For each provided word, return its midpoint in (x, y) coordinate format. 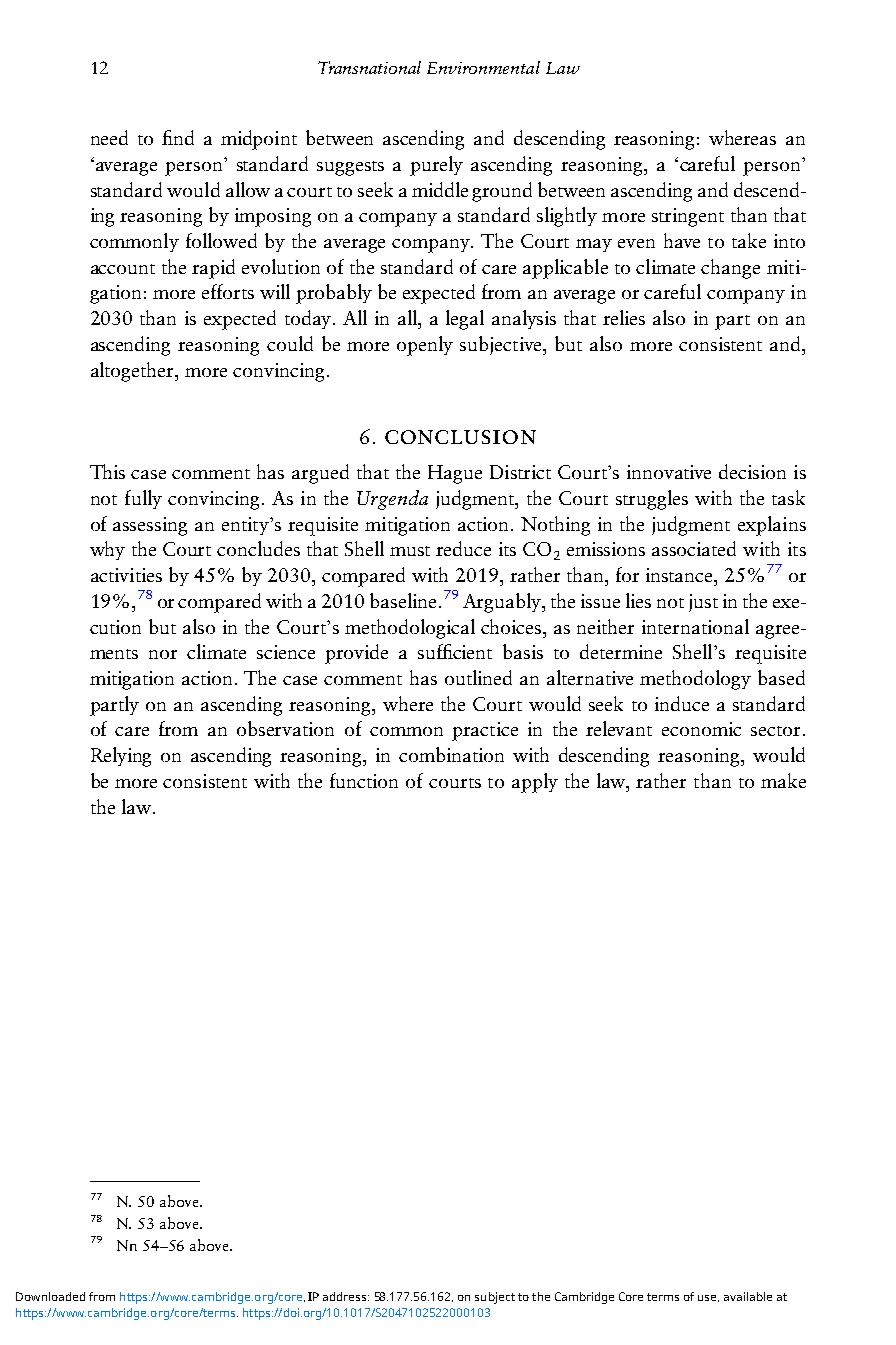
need (109, 137)
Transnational (369, 67)
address (346, 1296)
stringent (688, 217)
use (708, 1298)
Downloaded (50, 1296)
